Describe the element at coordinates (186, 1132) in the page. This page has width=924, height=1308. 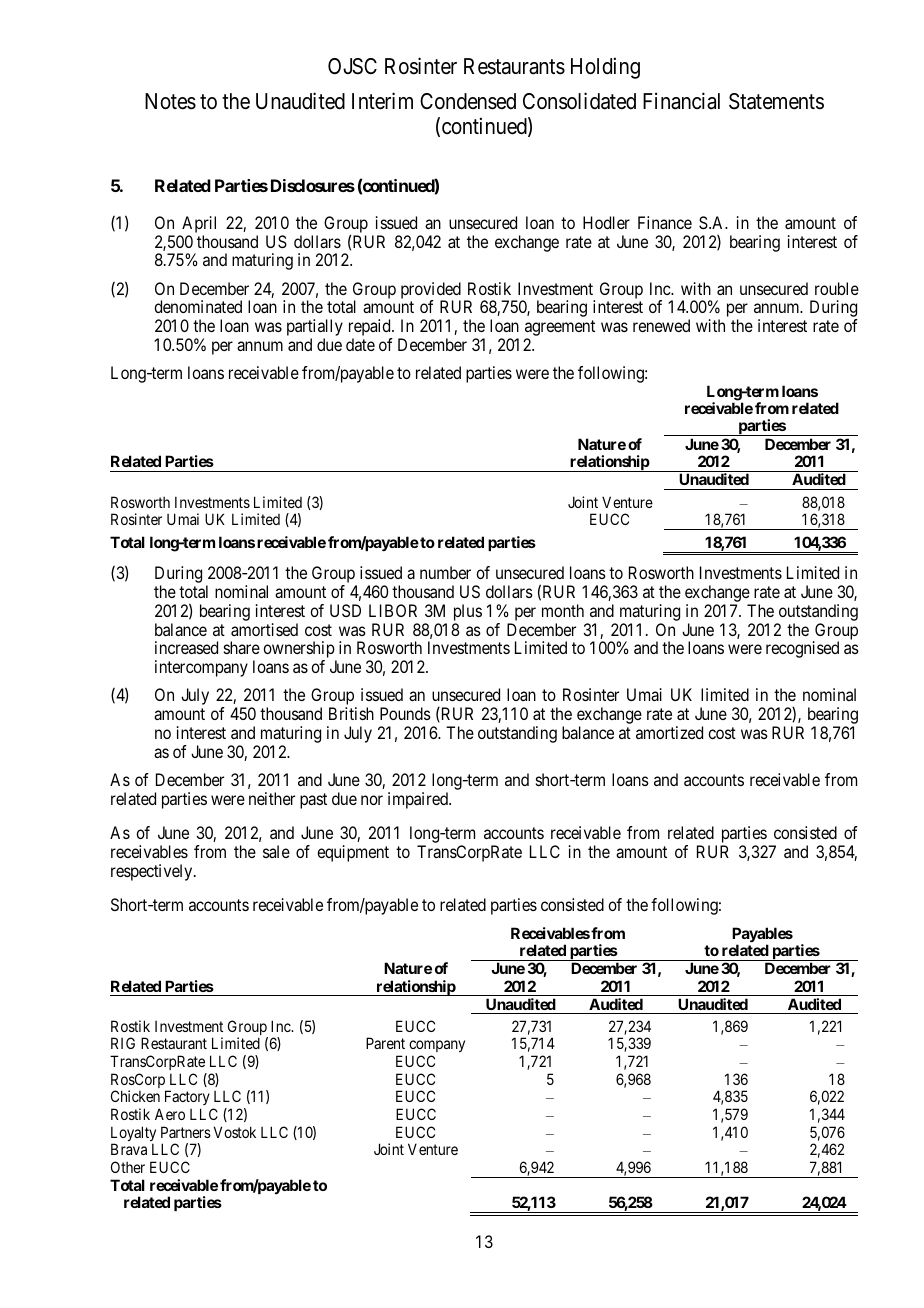
I see `Partners` at that location.
